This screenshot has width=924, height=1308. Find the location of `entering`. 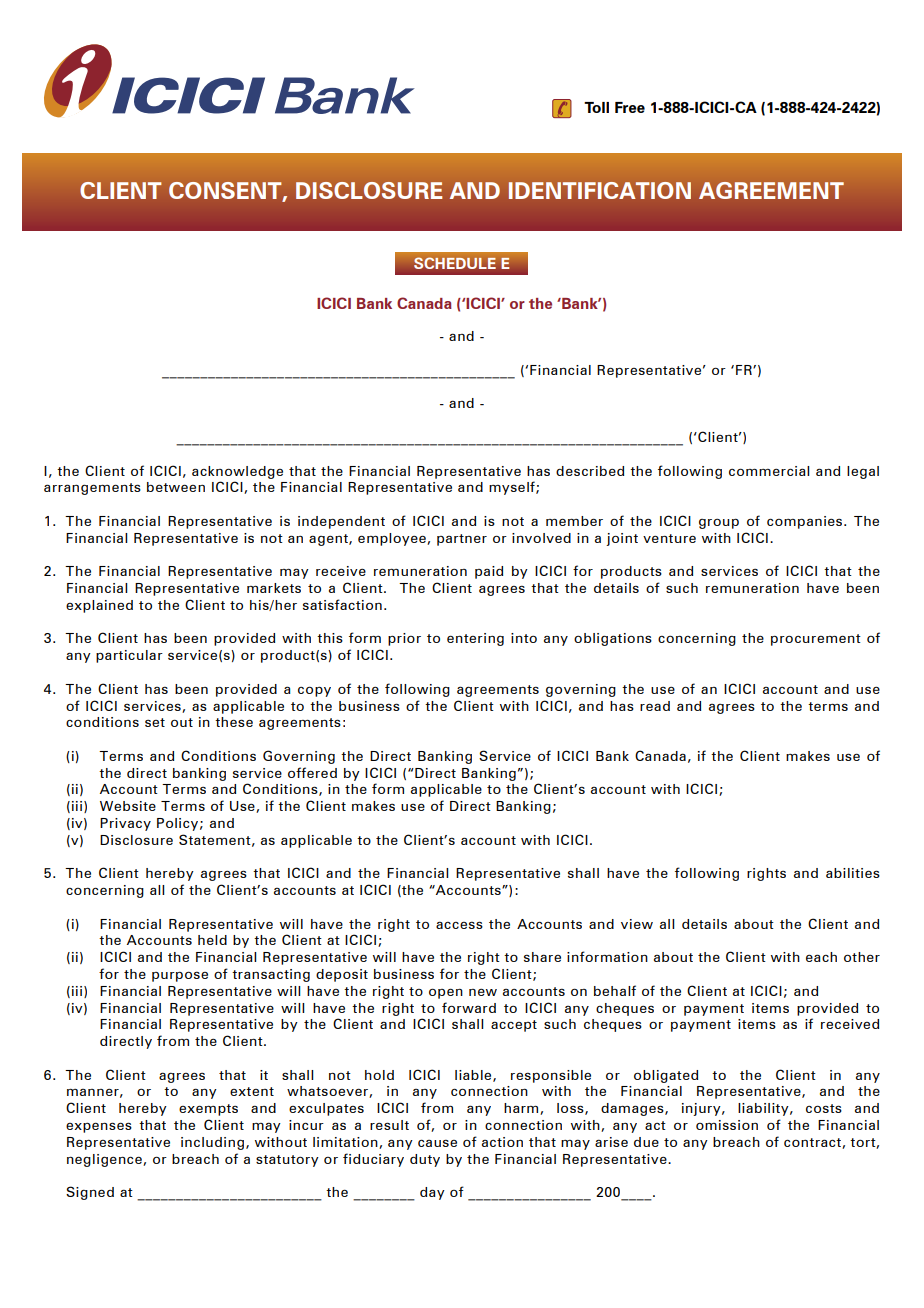

entering is located at coordinates (475, 639).
